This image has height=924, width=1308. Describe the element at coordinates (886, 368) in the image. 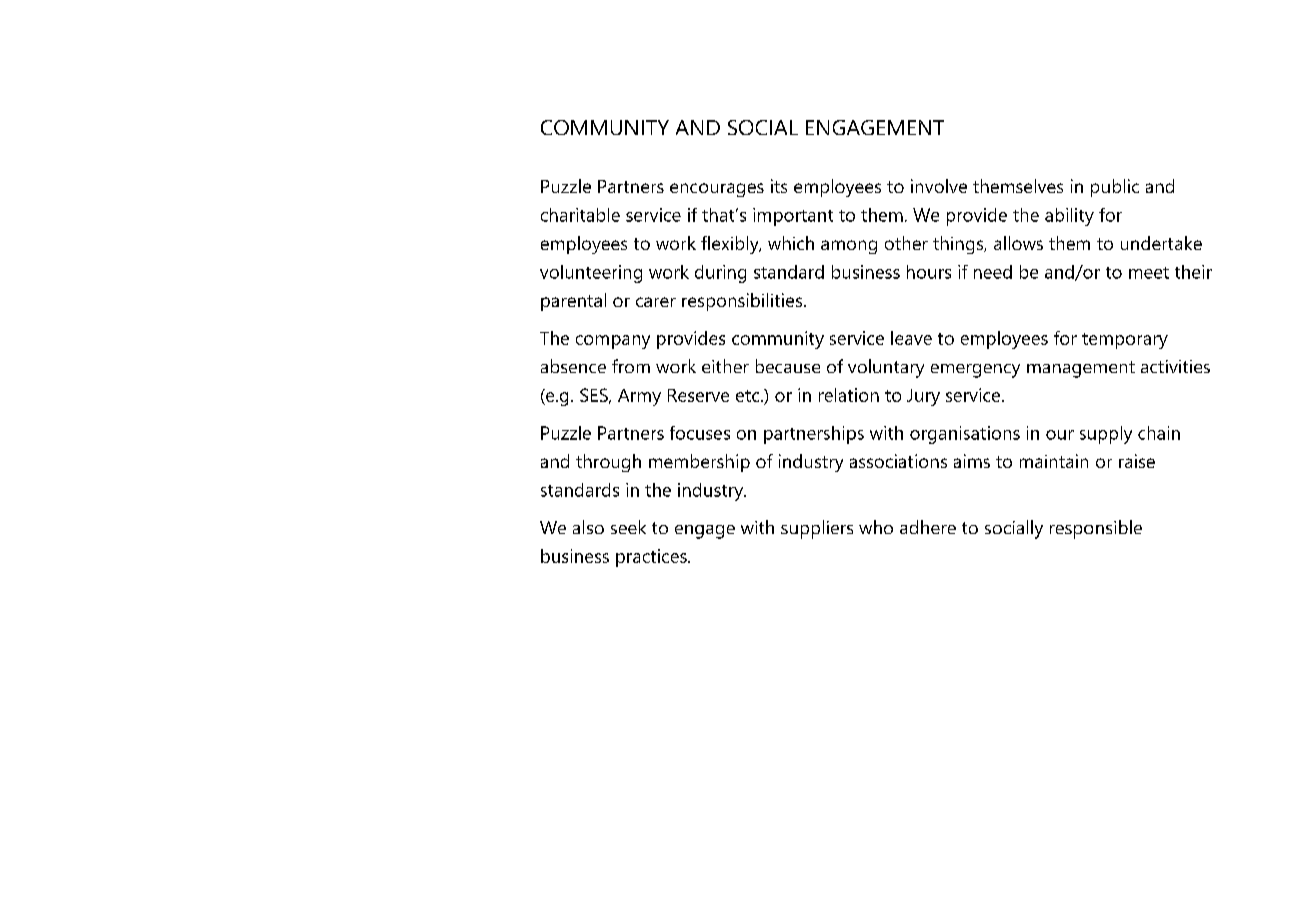

I see `voluntary` at that location.
